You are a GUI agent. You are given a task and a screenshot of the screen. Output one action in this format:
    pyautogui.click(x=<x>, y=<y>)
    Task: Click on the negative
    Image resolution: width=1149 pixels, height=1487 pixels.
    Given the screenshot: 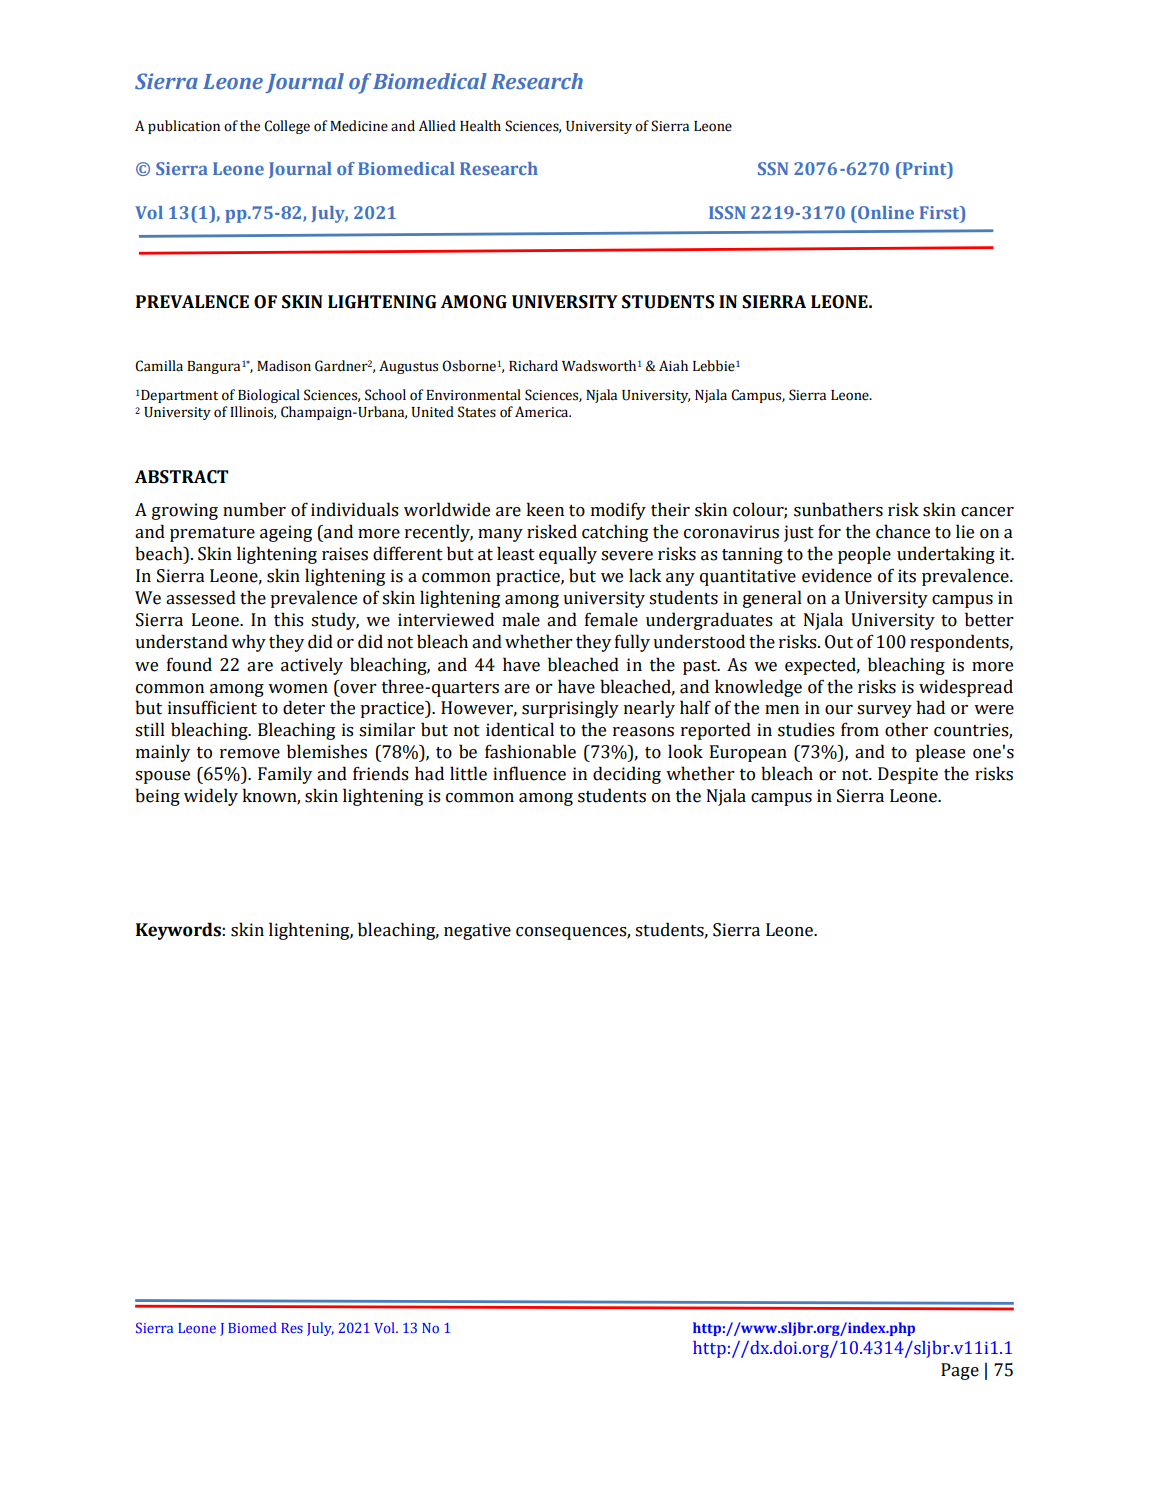 What is the action you would take?
    pyautogui.click(x=477, y=931)
